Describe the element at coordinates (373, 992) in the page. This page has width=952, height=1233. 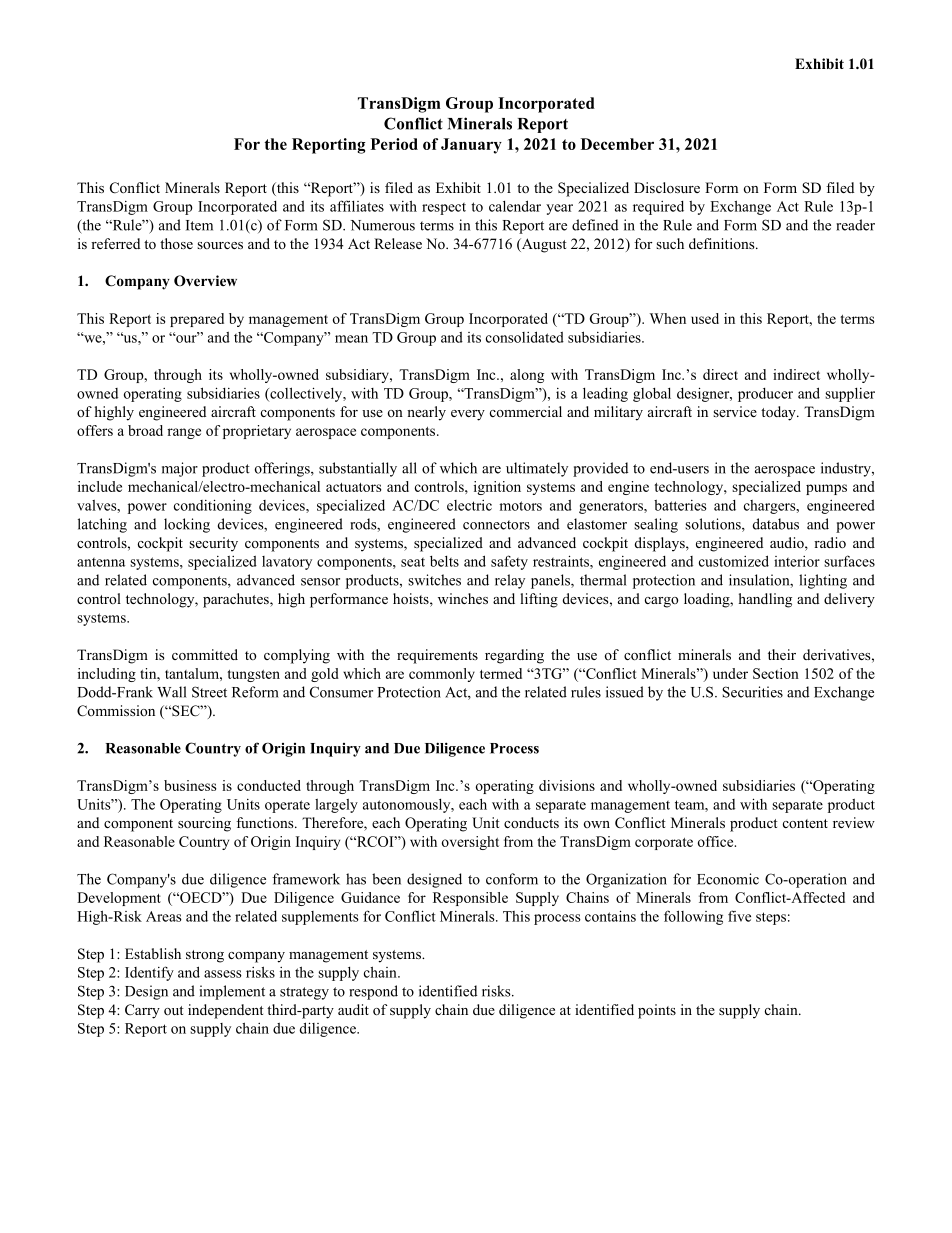
I see `respond` at that location.
